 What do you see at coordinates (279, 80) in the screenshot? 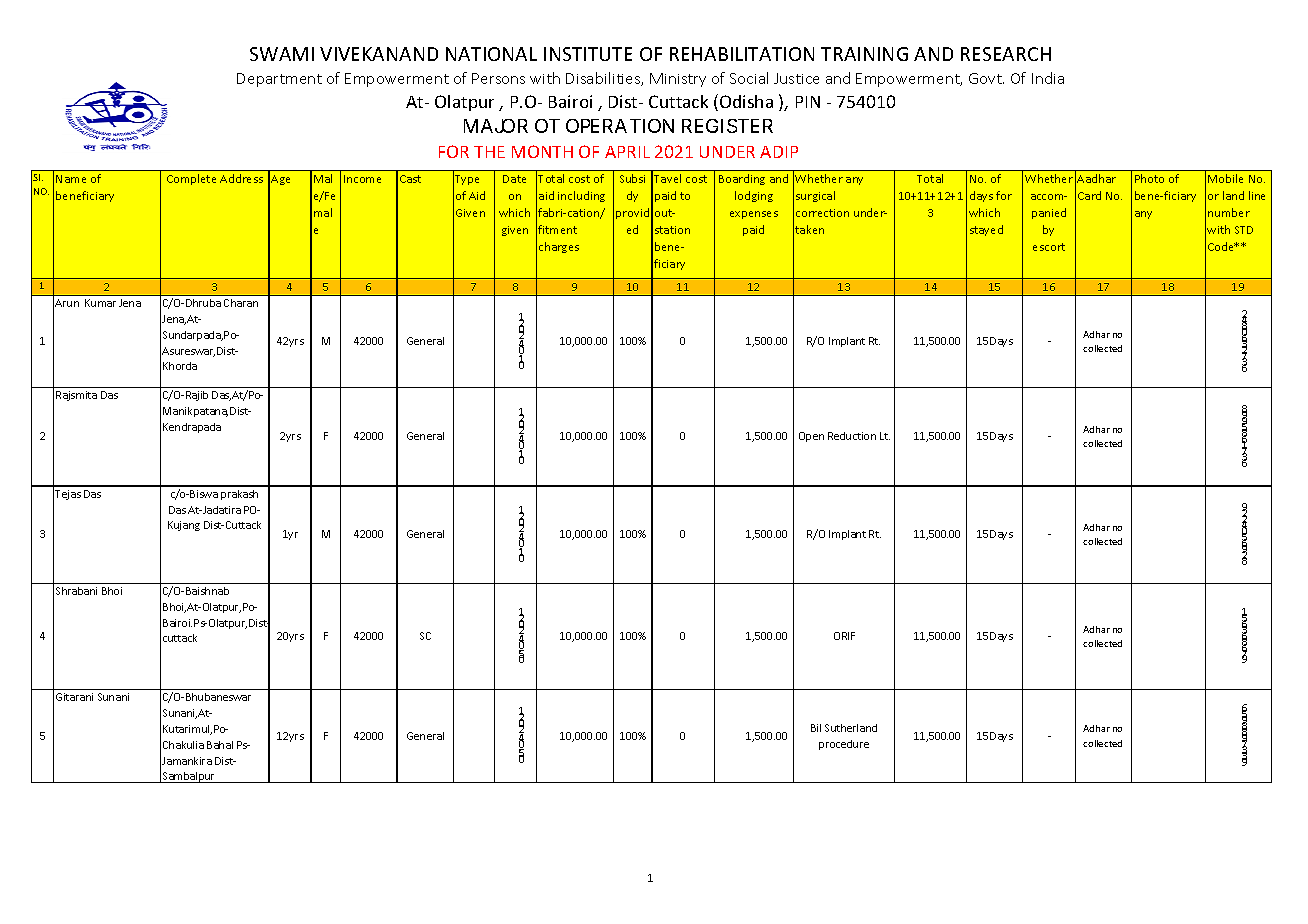
I see `Department` at bounding box center [279, 80].
